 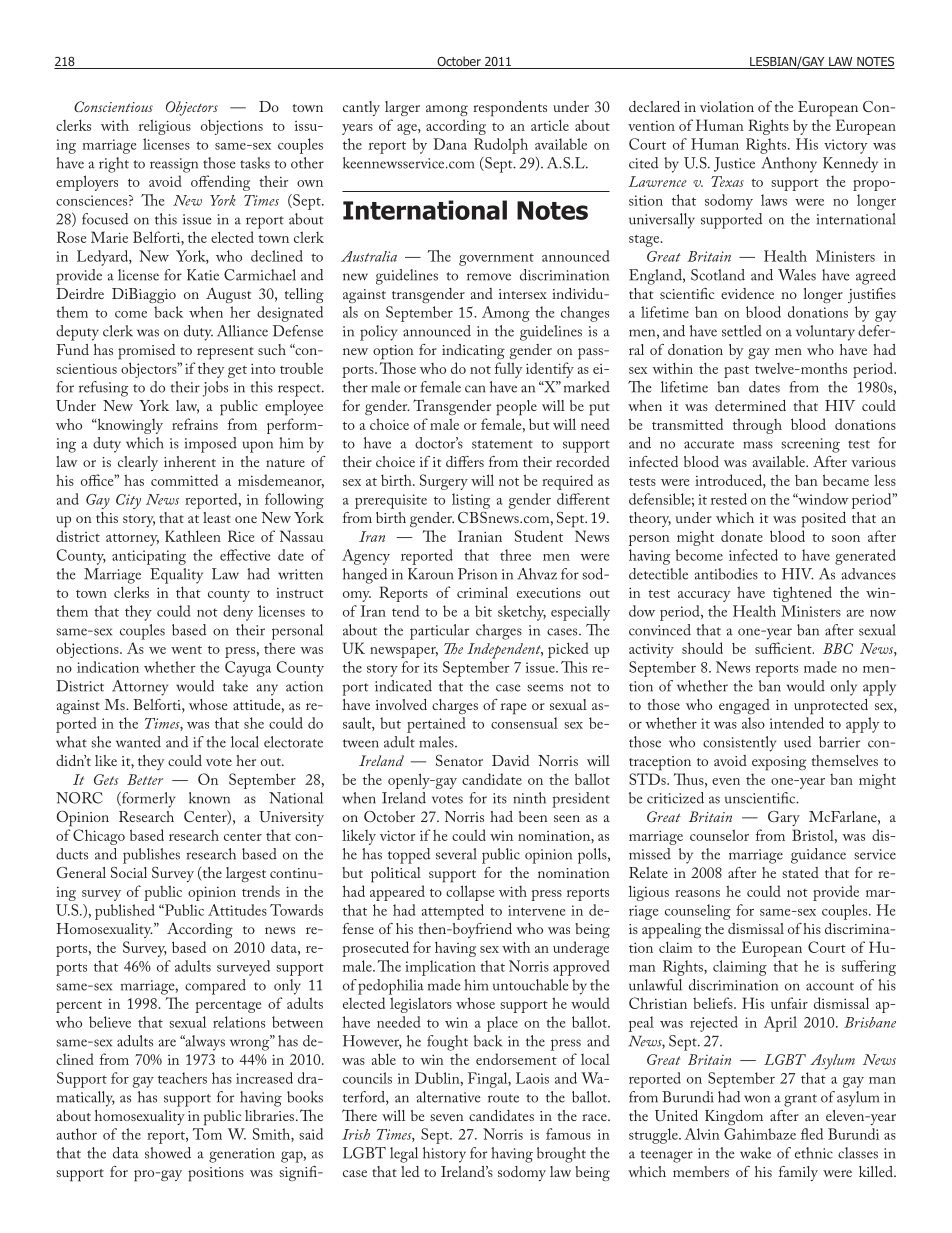 What do you see at coordinates (503, 1098) in the image?
I see `route` at bounding box center [503, 1098].
